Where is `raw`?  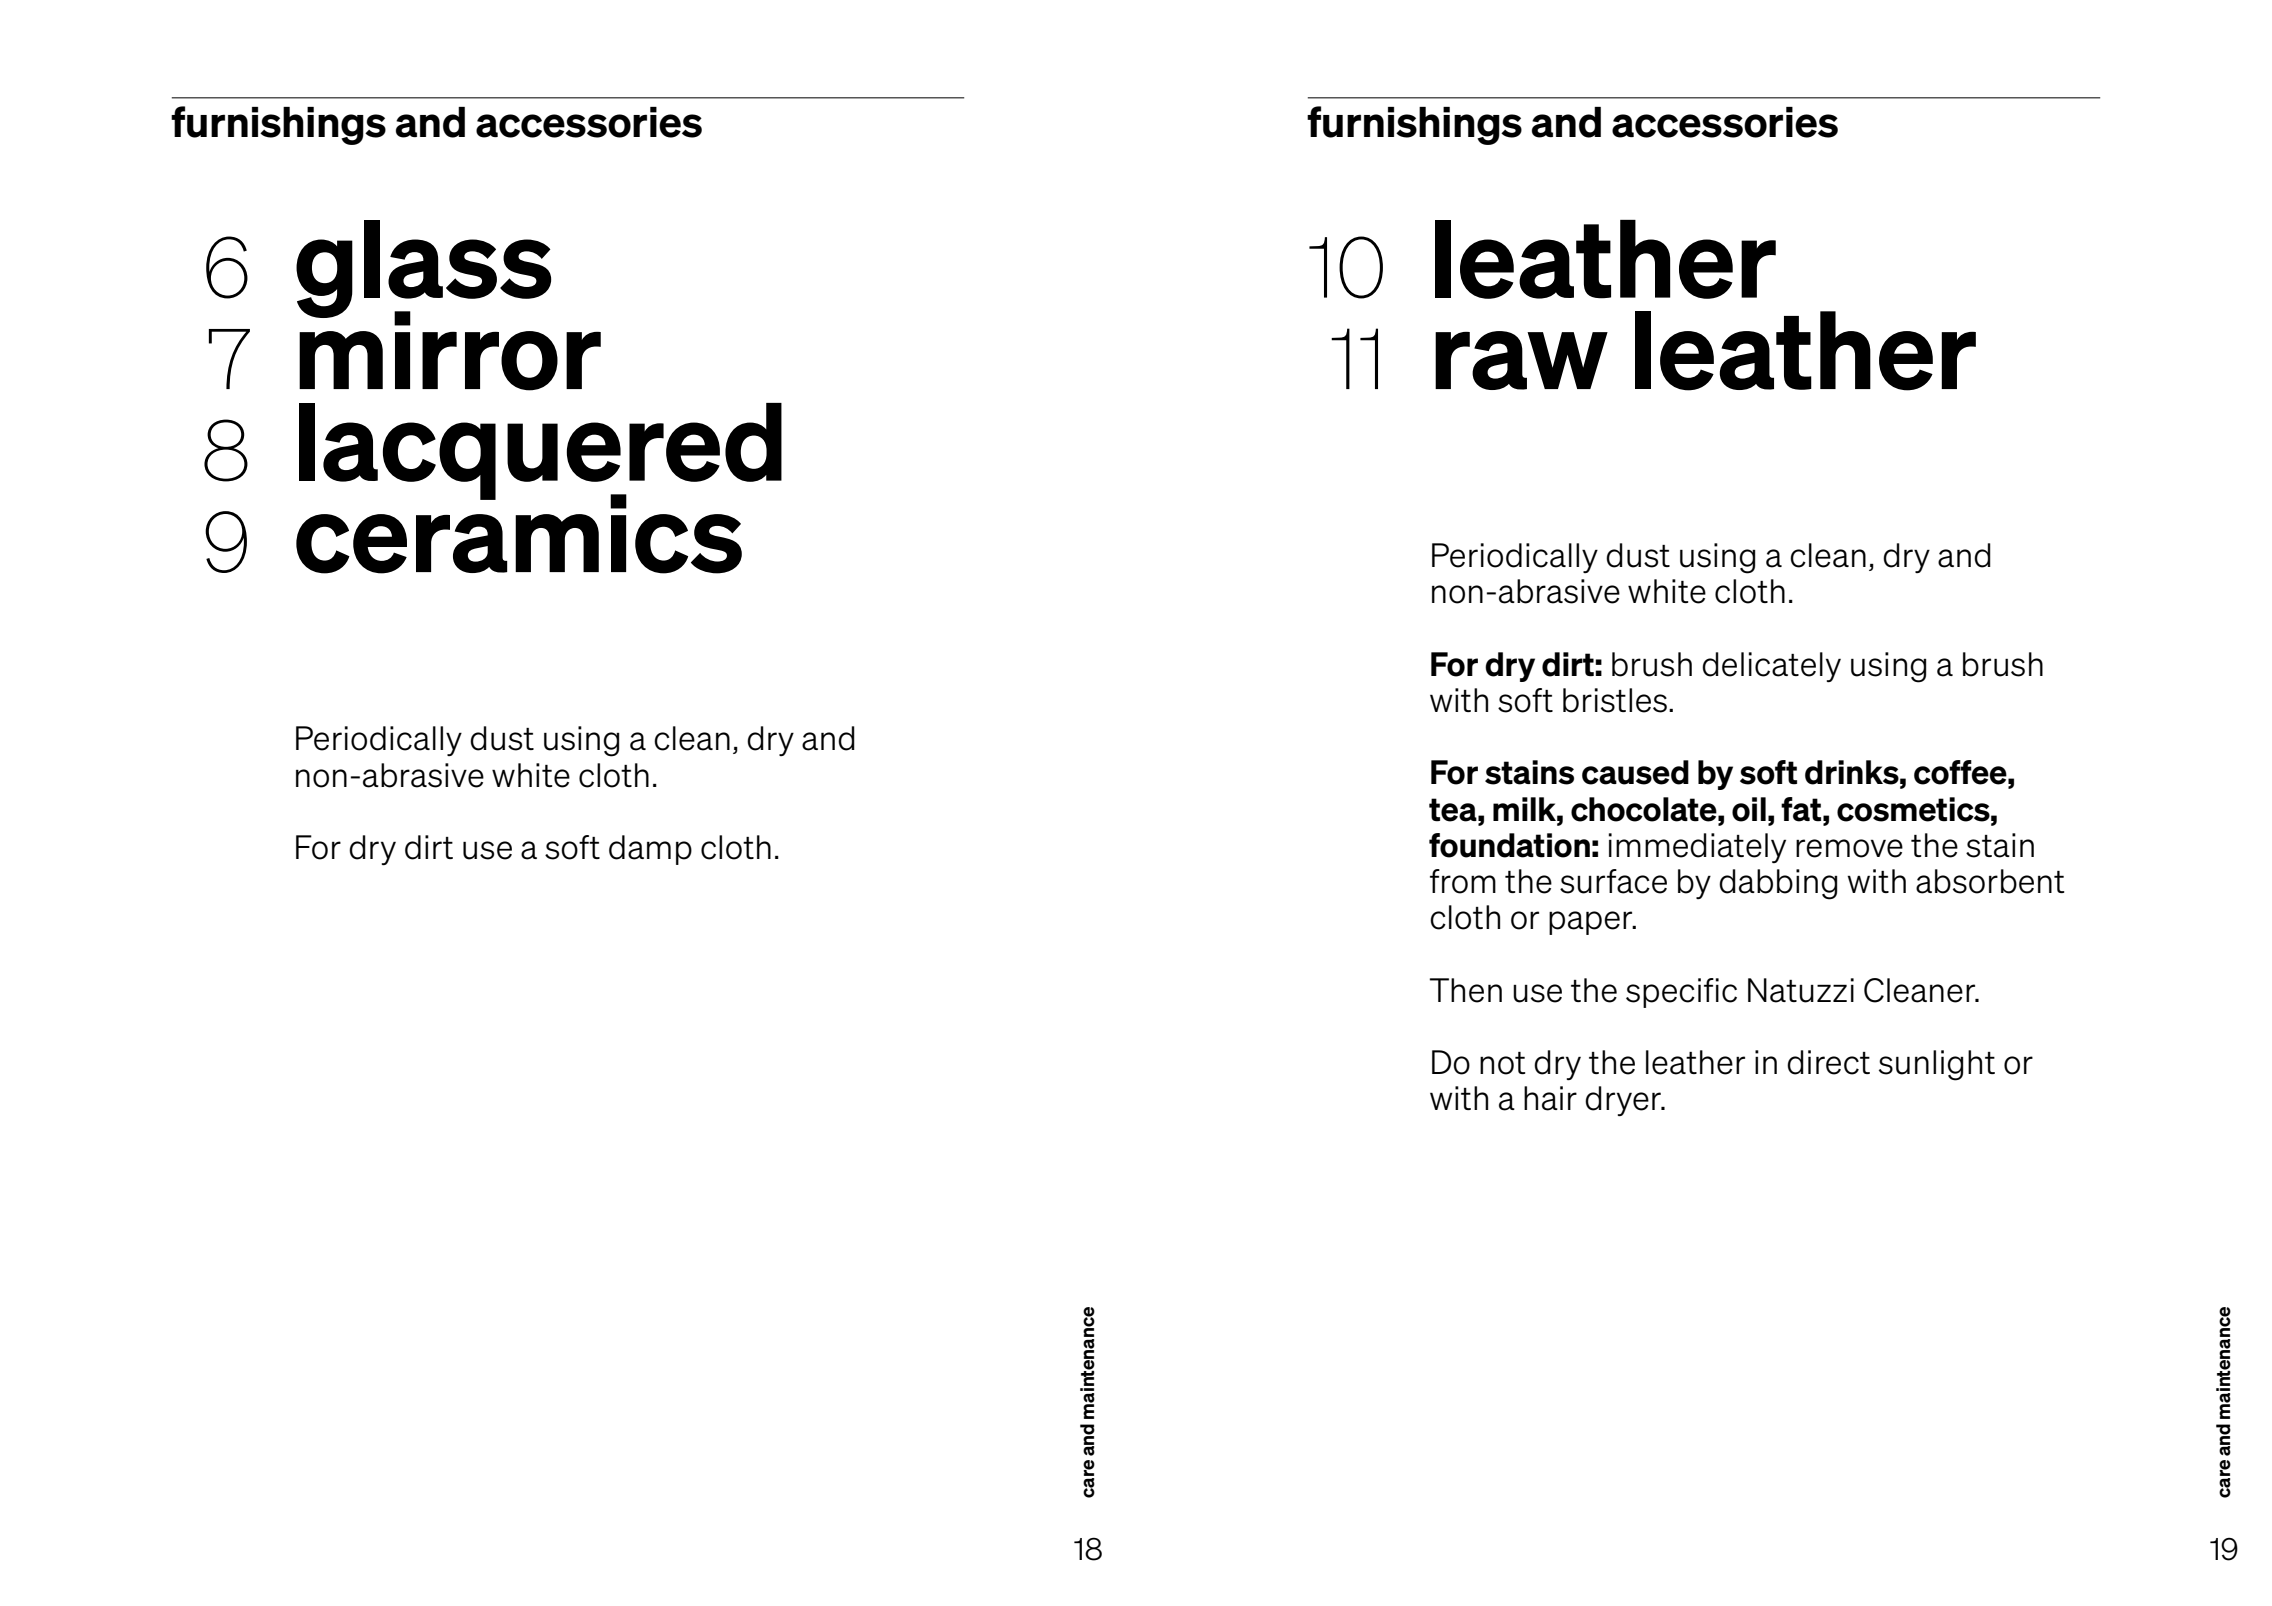 raw is located at coordinates (1521, 360).
